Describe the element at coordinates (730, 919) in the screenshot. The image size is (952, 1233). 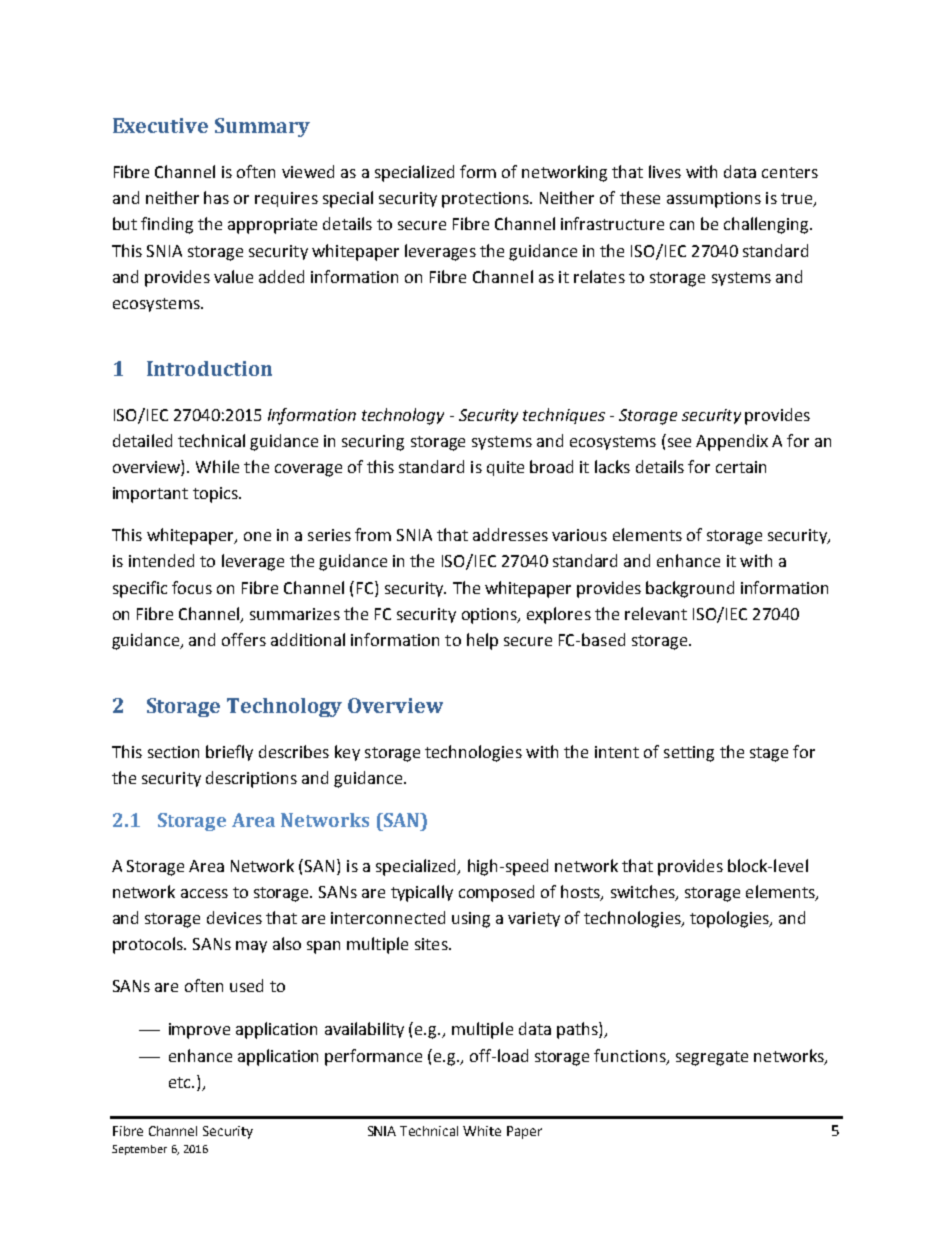
I see `topologies` at that location.
